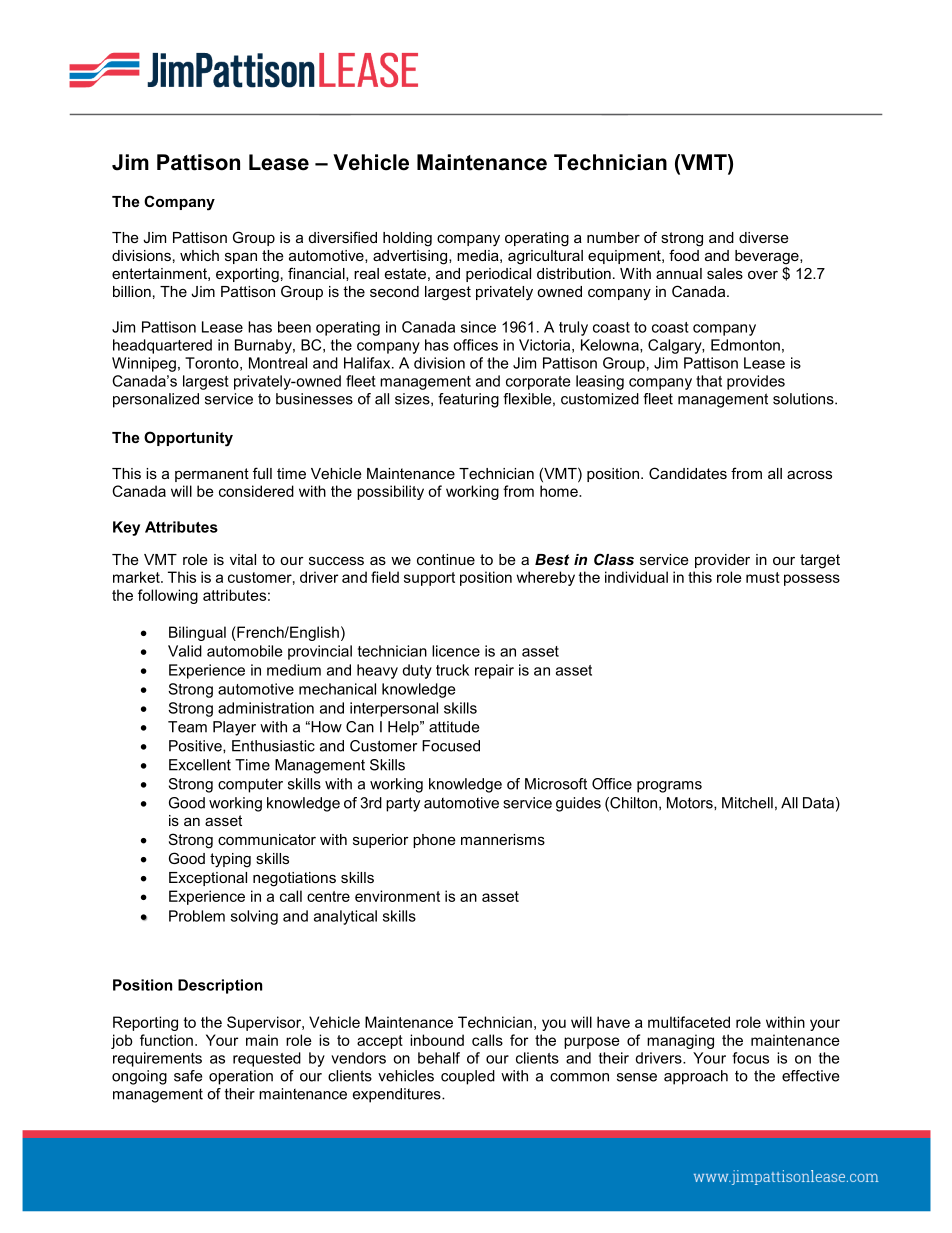 The image size is (952, 1233). I want to click on which, so click(199, 255).
